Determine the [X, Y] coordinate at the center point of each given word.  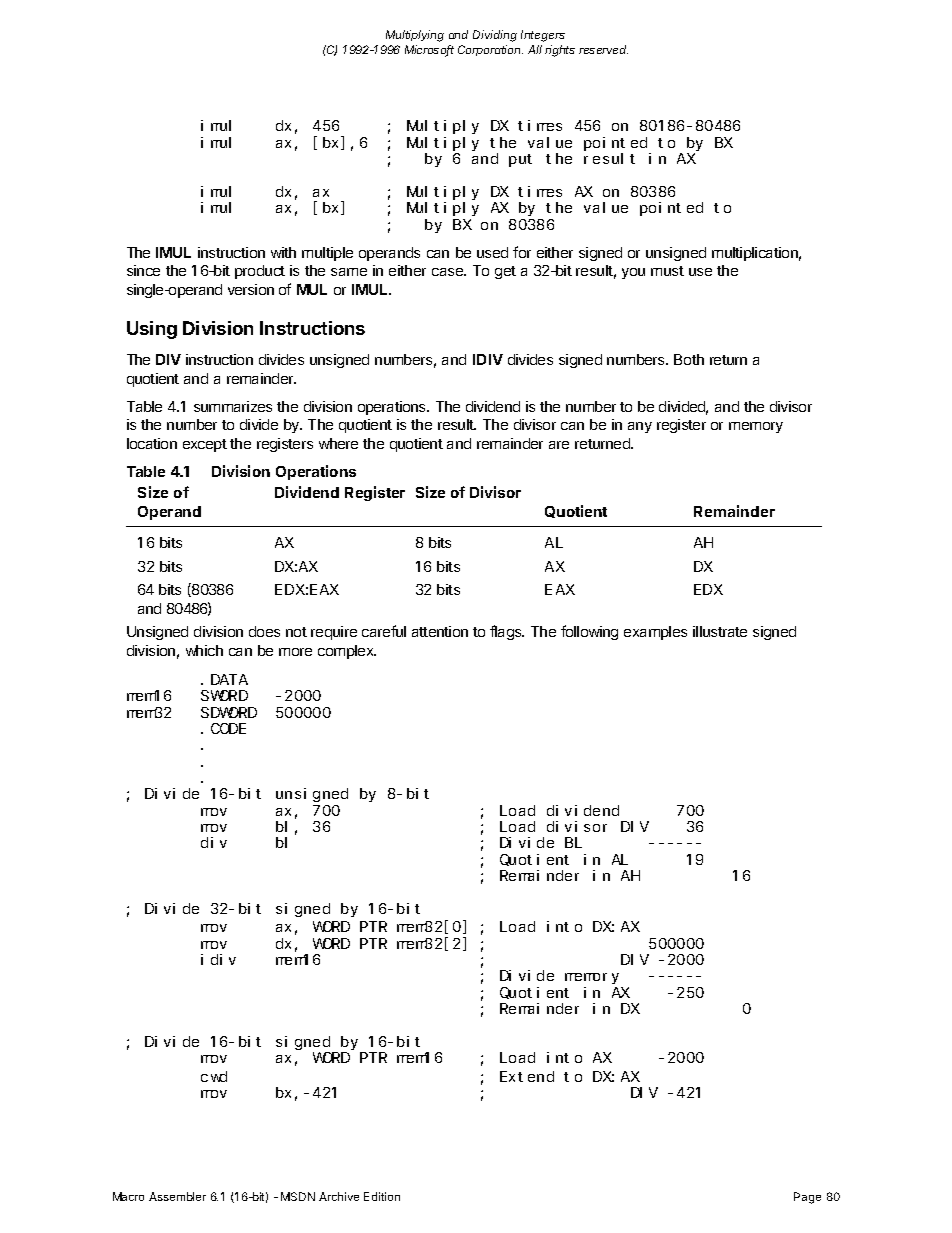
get [505, 272]
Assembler [177, 1196]
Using [152, 330]
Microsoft [429, 51]
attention [440, 631]
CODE [228, 728]
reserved [603, 49]
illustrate [720, 631]
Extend [527, 1076]
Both [689, 359]
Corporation [490, 50]
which [204, 650]
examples [655, 633]
